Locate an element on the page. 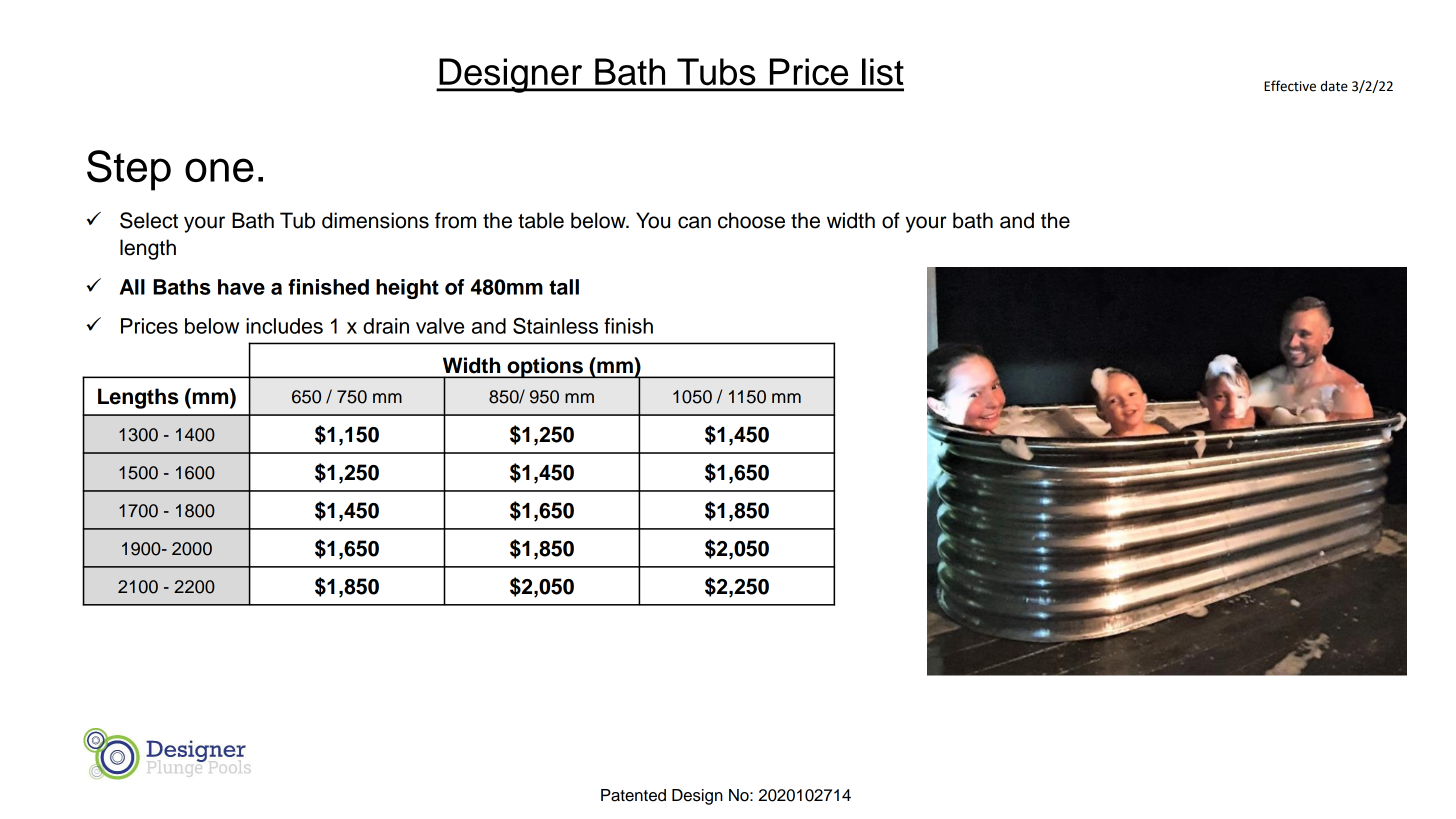 The width and height of the page is (1456, 819). drain is located at coordinates (386, 326).
